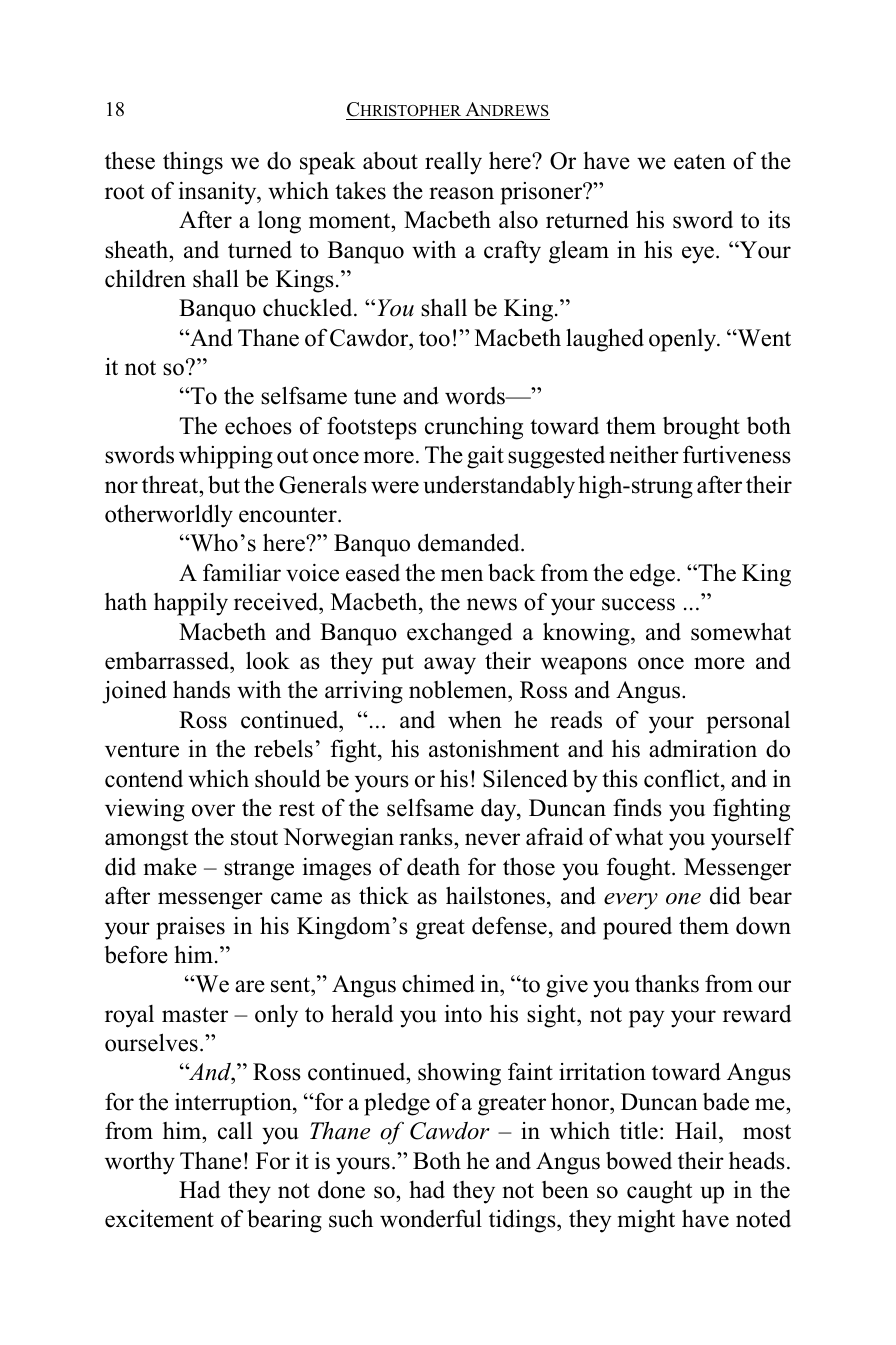  I want to click on noblemen, so click(459, 691).
